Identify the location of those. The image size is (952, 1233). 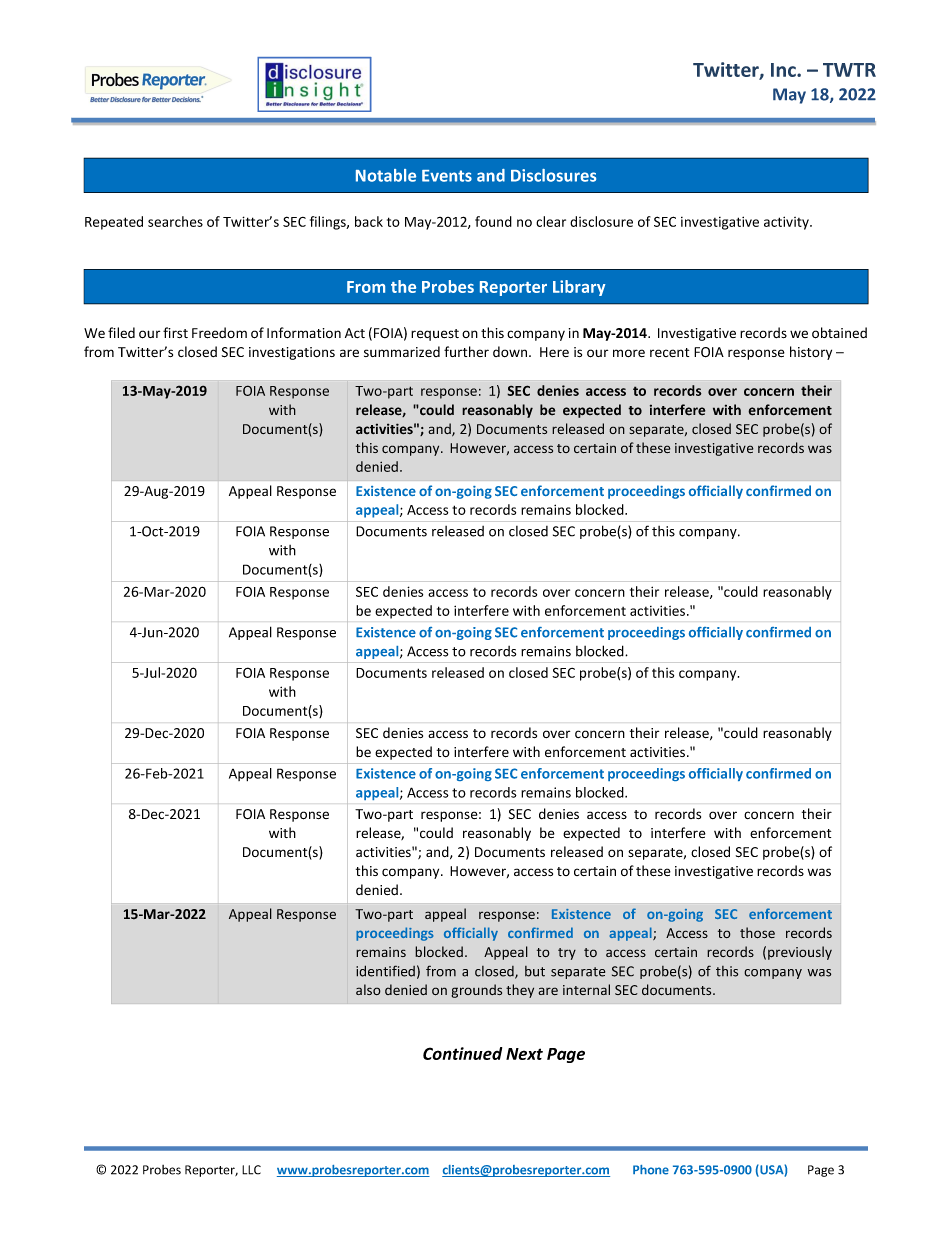
(757, 933).
